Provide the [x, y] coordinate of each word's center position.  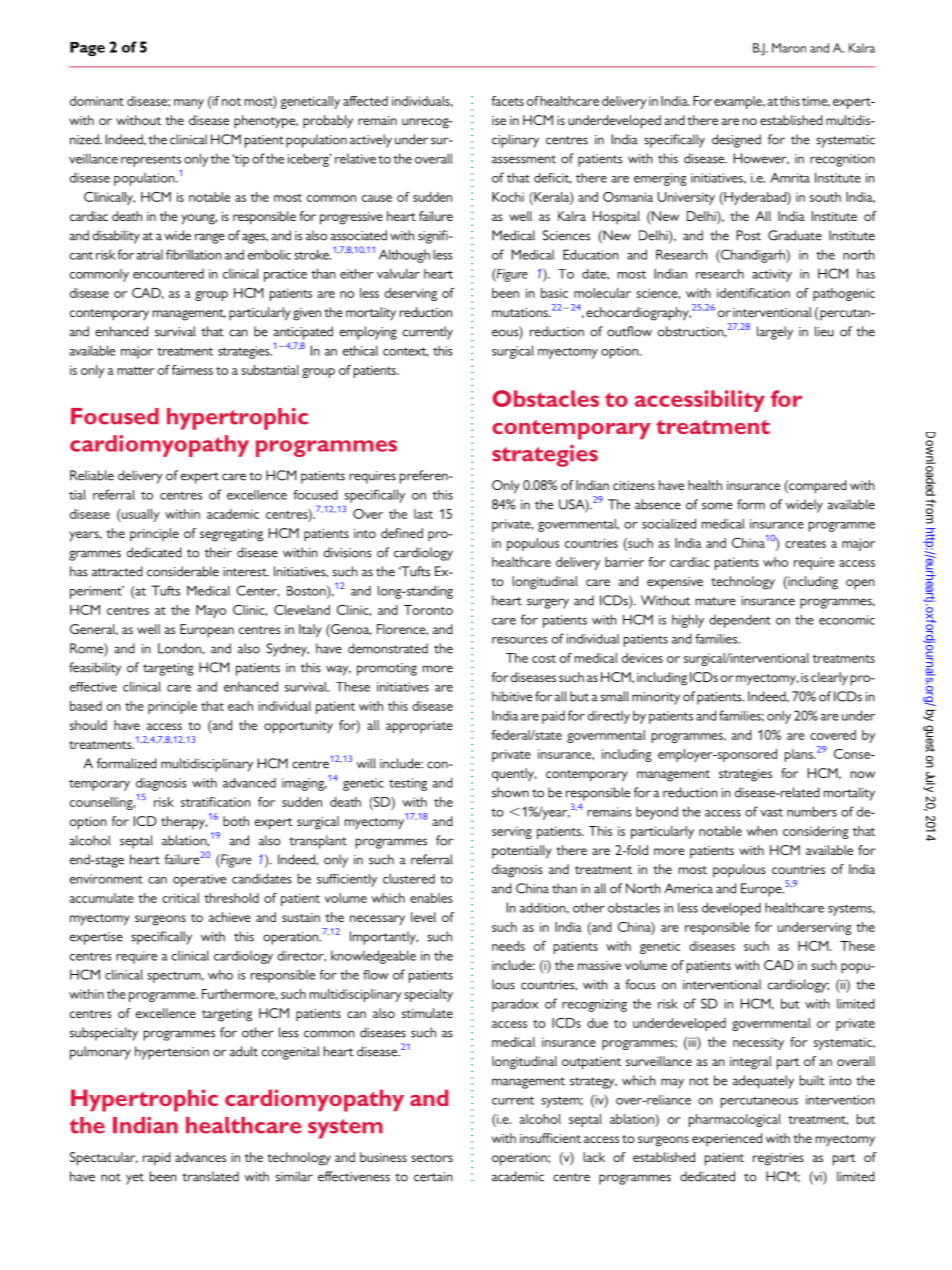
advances [200, 1157]
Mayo [211, 611]
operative [199, 880]
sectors [432, 1158]
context [405, 352]
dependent [740, 621]
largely [775, 333]
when [761, 831]
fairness [192, 370]
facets [507, 101]
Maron [789, 48]
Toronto [428, 610]
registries [778, 1159]
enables [431, 898]
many [189, 104]
